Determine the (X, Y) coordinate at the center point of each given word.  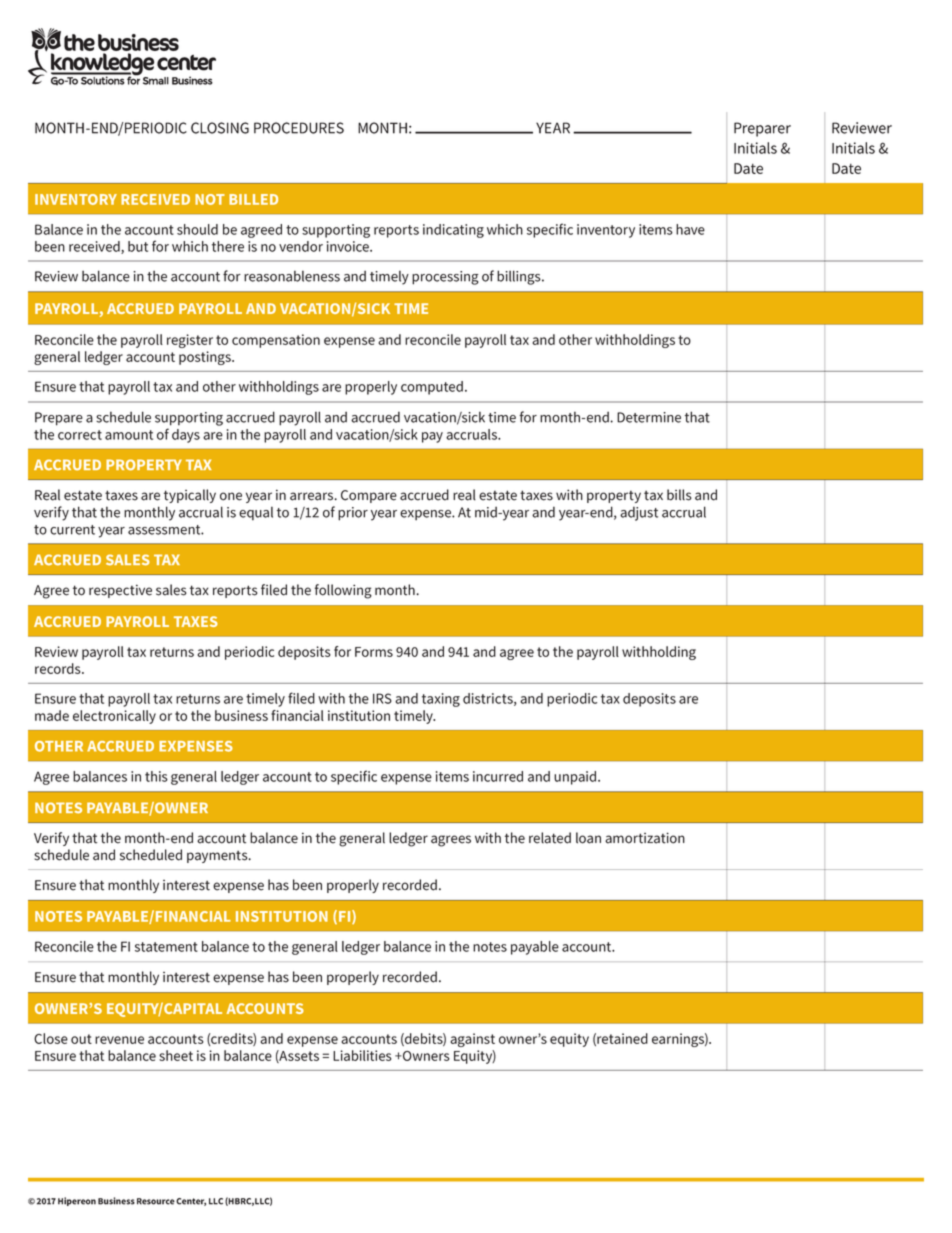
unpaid (576, 778)
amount (129, 435)
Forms (374, 652)
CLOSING (220, 128)
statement (166, 947)
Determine (649, 417)
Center (191, 1202)
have (690, 229)
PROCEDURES (299, 128)
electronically (114, 717)
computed (432, 388)
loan (588, 838)
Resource (156, 1201)
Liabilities (362, 1055)
